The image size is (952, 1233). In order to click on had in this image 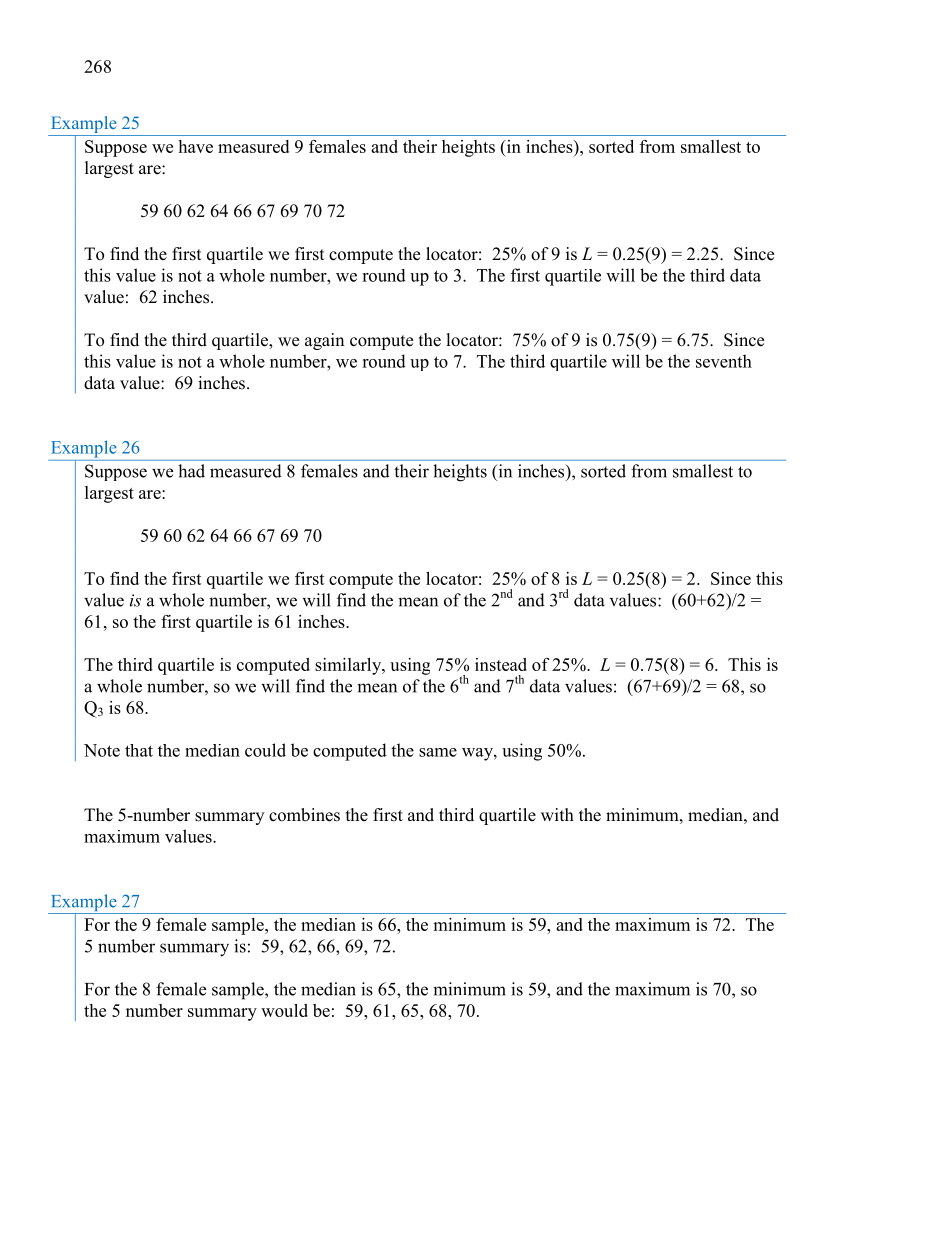, I will do `click(191, 471)`.
